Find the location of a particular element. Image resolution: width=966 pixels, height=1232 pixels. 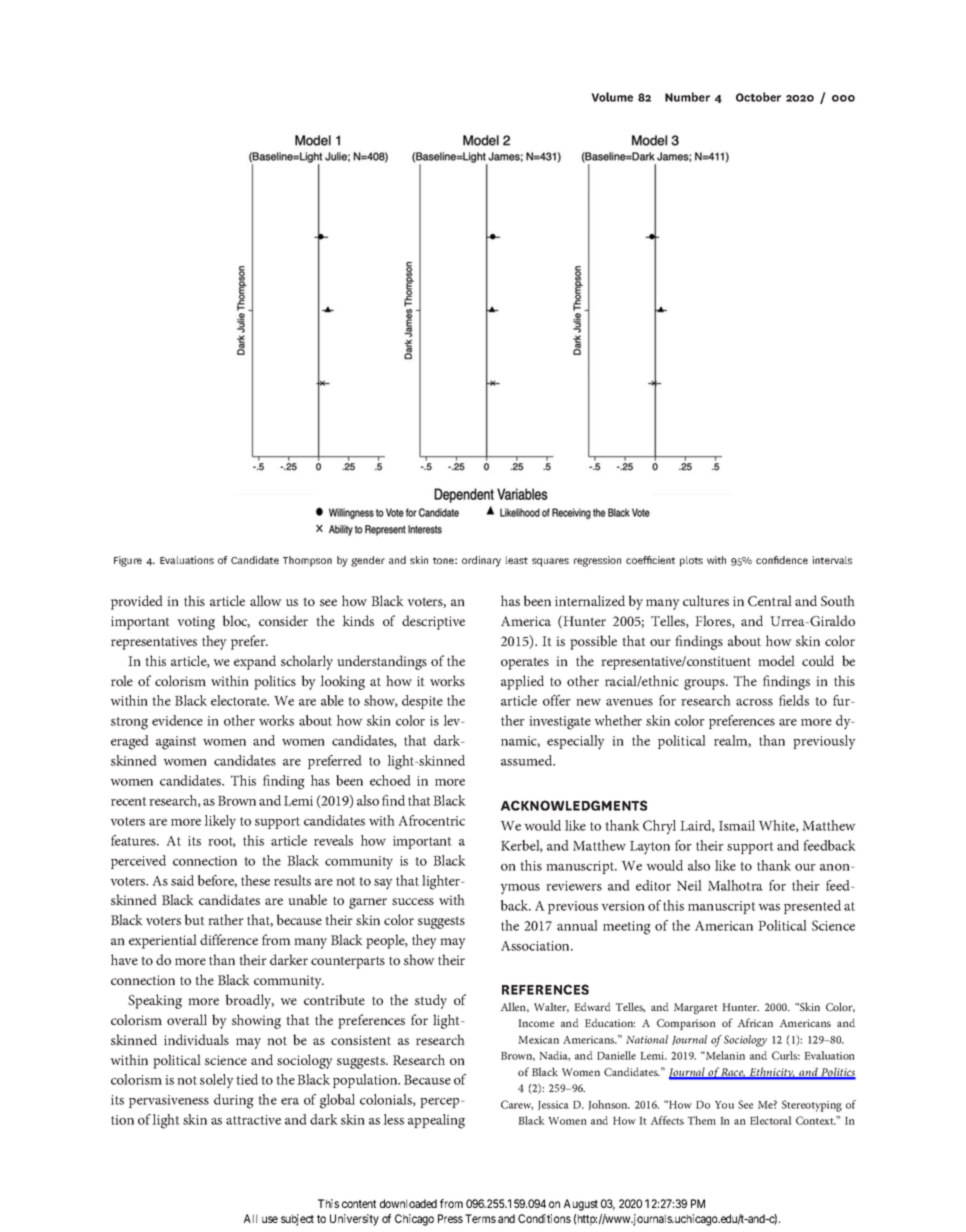

Volume is located at coordinates (612, 97).
